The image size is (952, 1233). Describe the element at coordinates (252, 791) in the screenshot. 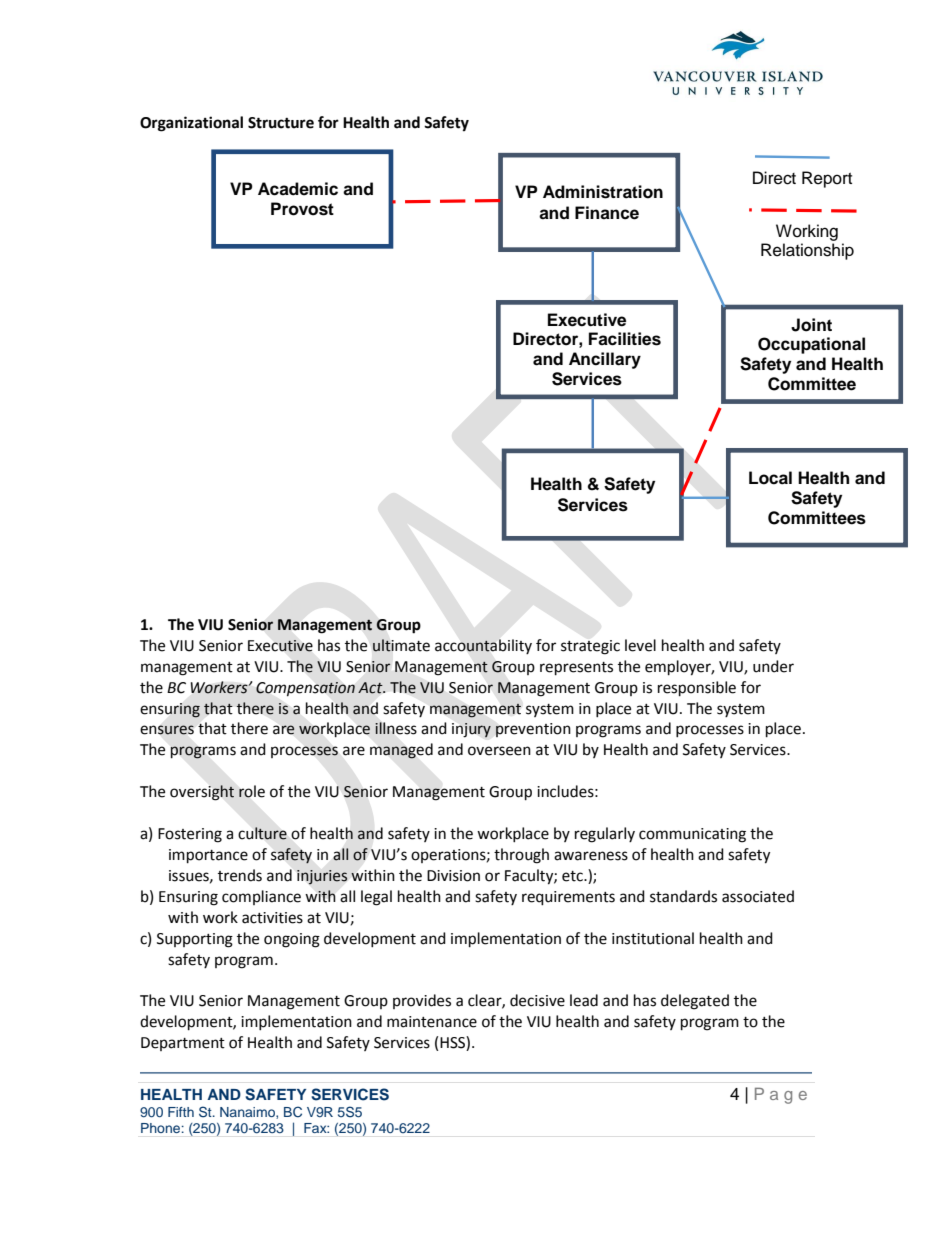

I see `role` at that location.
